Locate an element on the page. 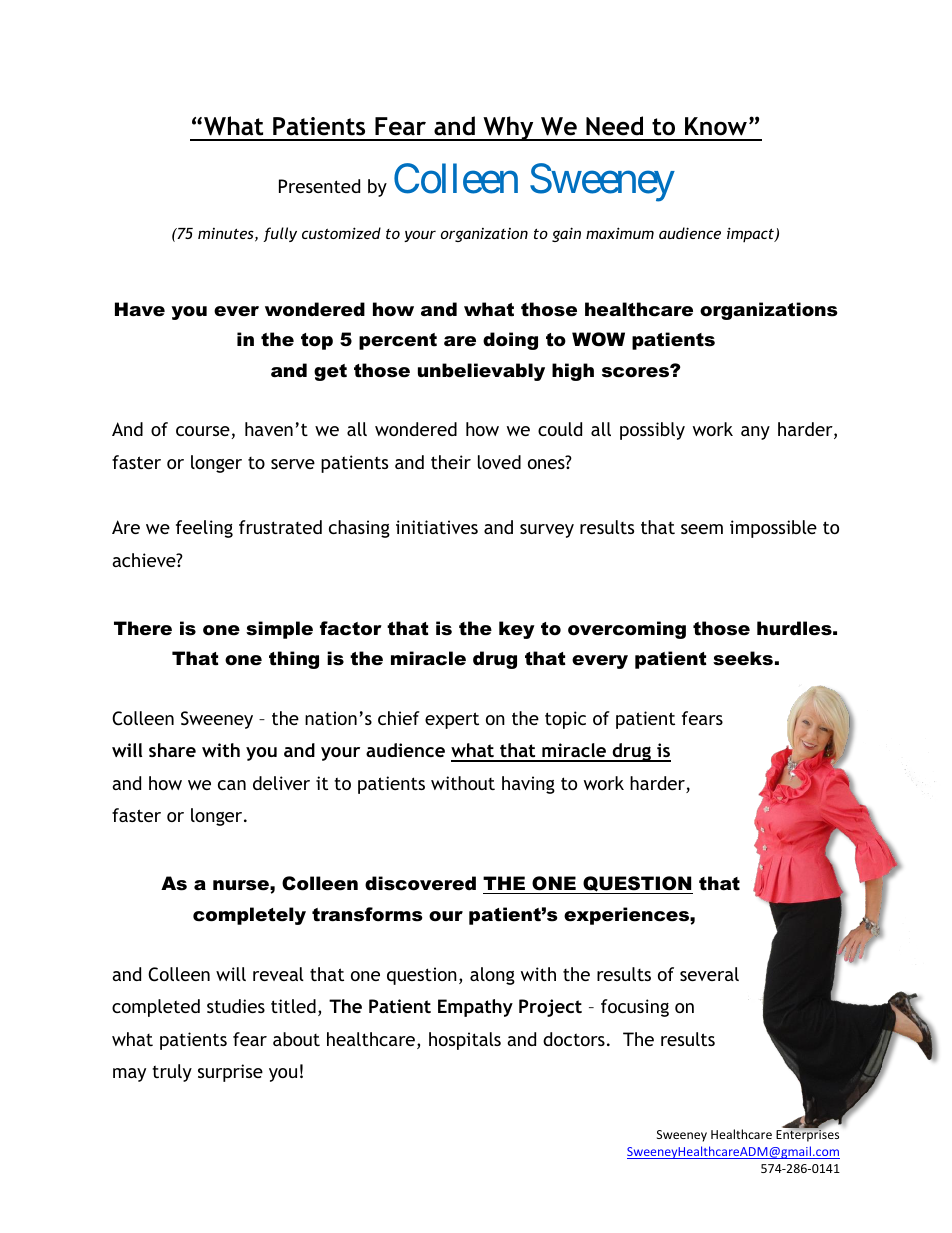 This page has height=1233, width=952. discovered is located at coordinates (420, 883).
